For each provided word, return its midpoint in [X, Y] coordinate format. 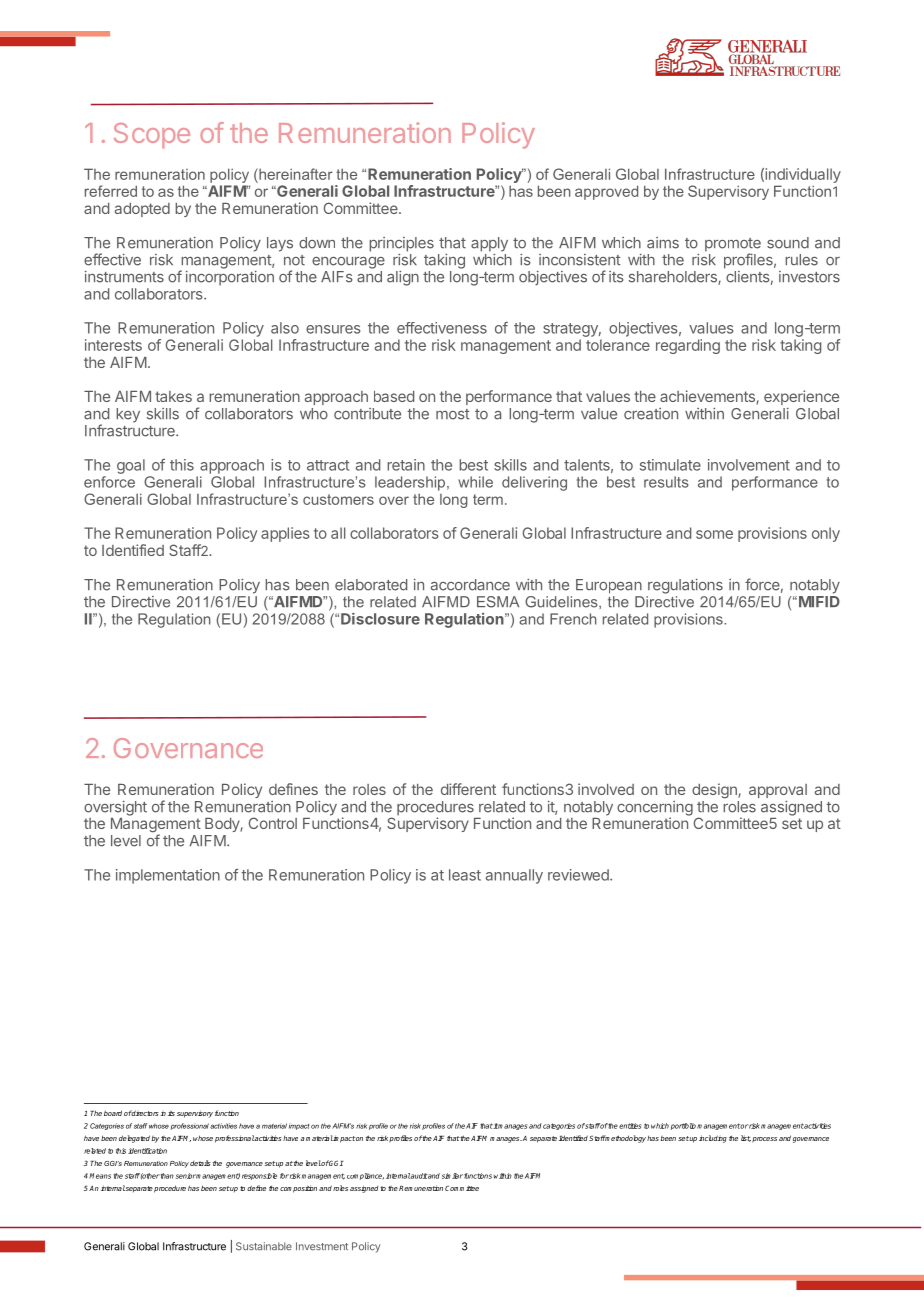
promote [733, 246]
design [715, 791]
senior [186, 1176]
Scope [152, 136]
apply [489, 244]
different [468, 789]
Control [273, 823]
